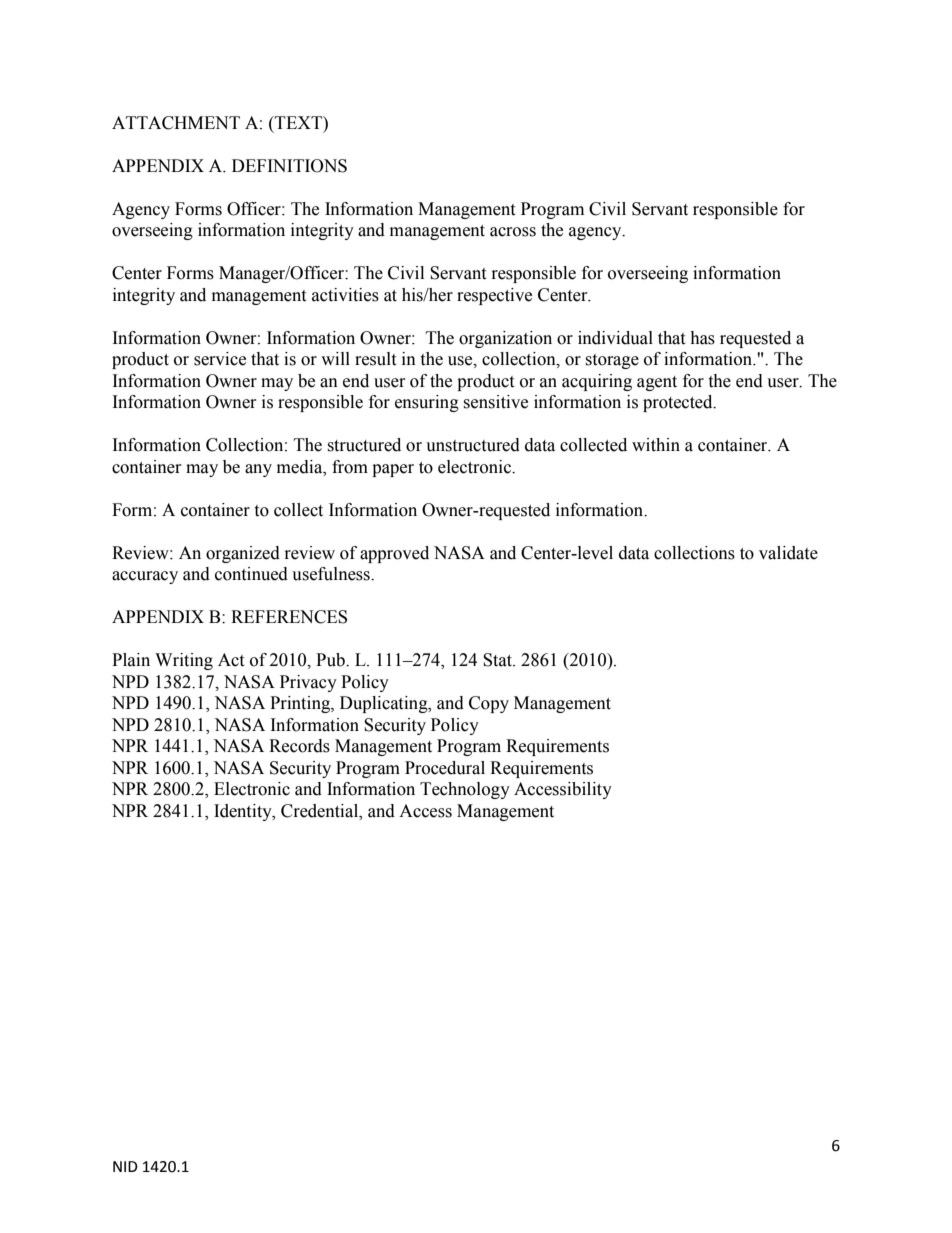 This screenshot has height=1233, width=952. Describe the element at coordinates (244, 812) in the screenshot. I see `Identity` at that location.
